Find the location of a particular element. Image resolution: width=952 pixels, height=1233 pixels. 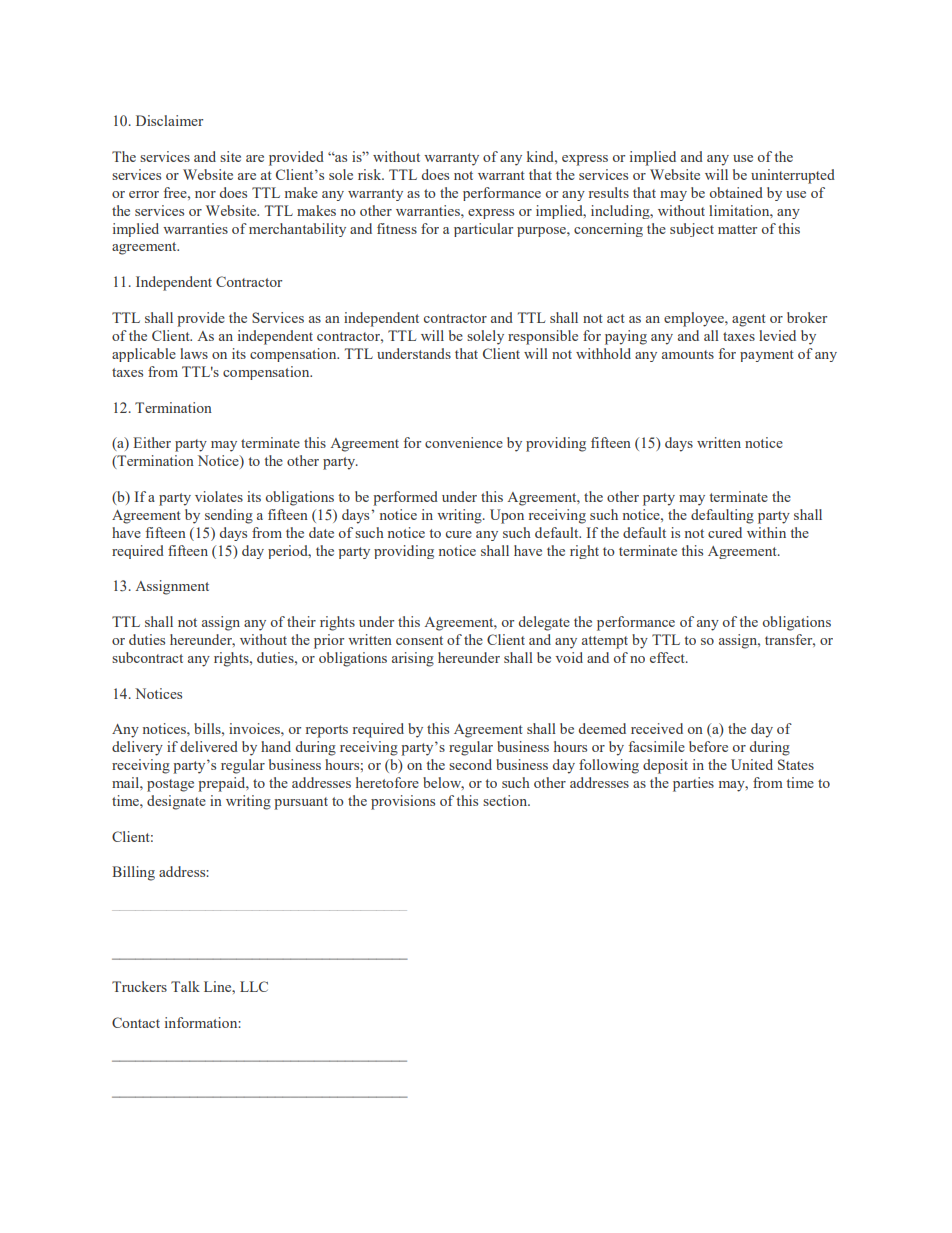

second is located at coordinates (470, 764).
